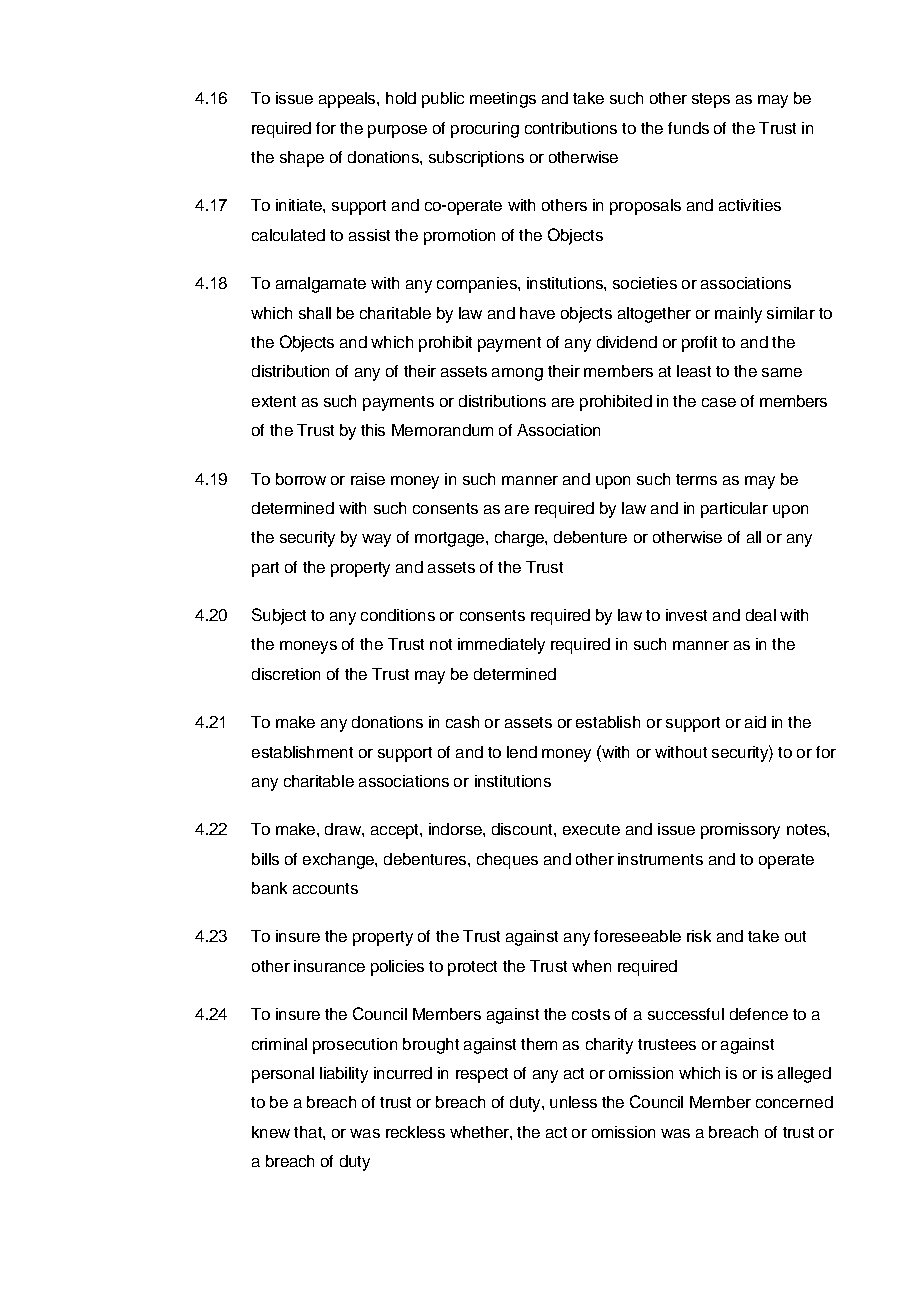 This screenshot has width=924, height=1308. I want to click on exchange, so click(339, 861).
